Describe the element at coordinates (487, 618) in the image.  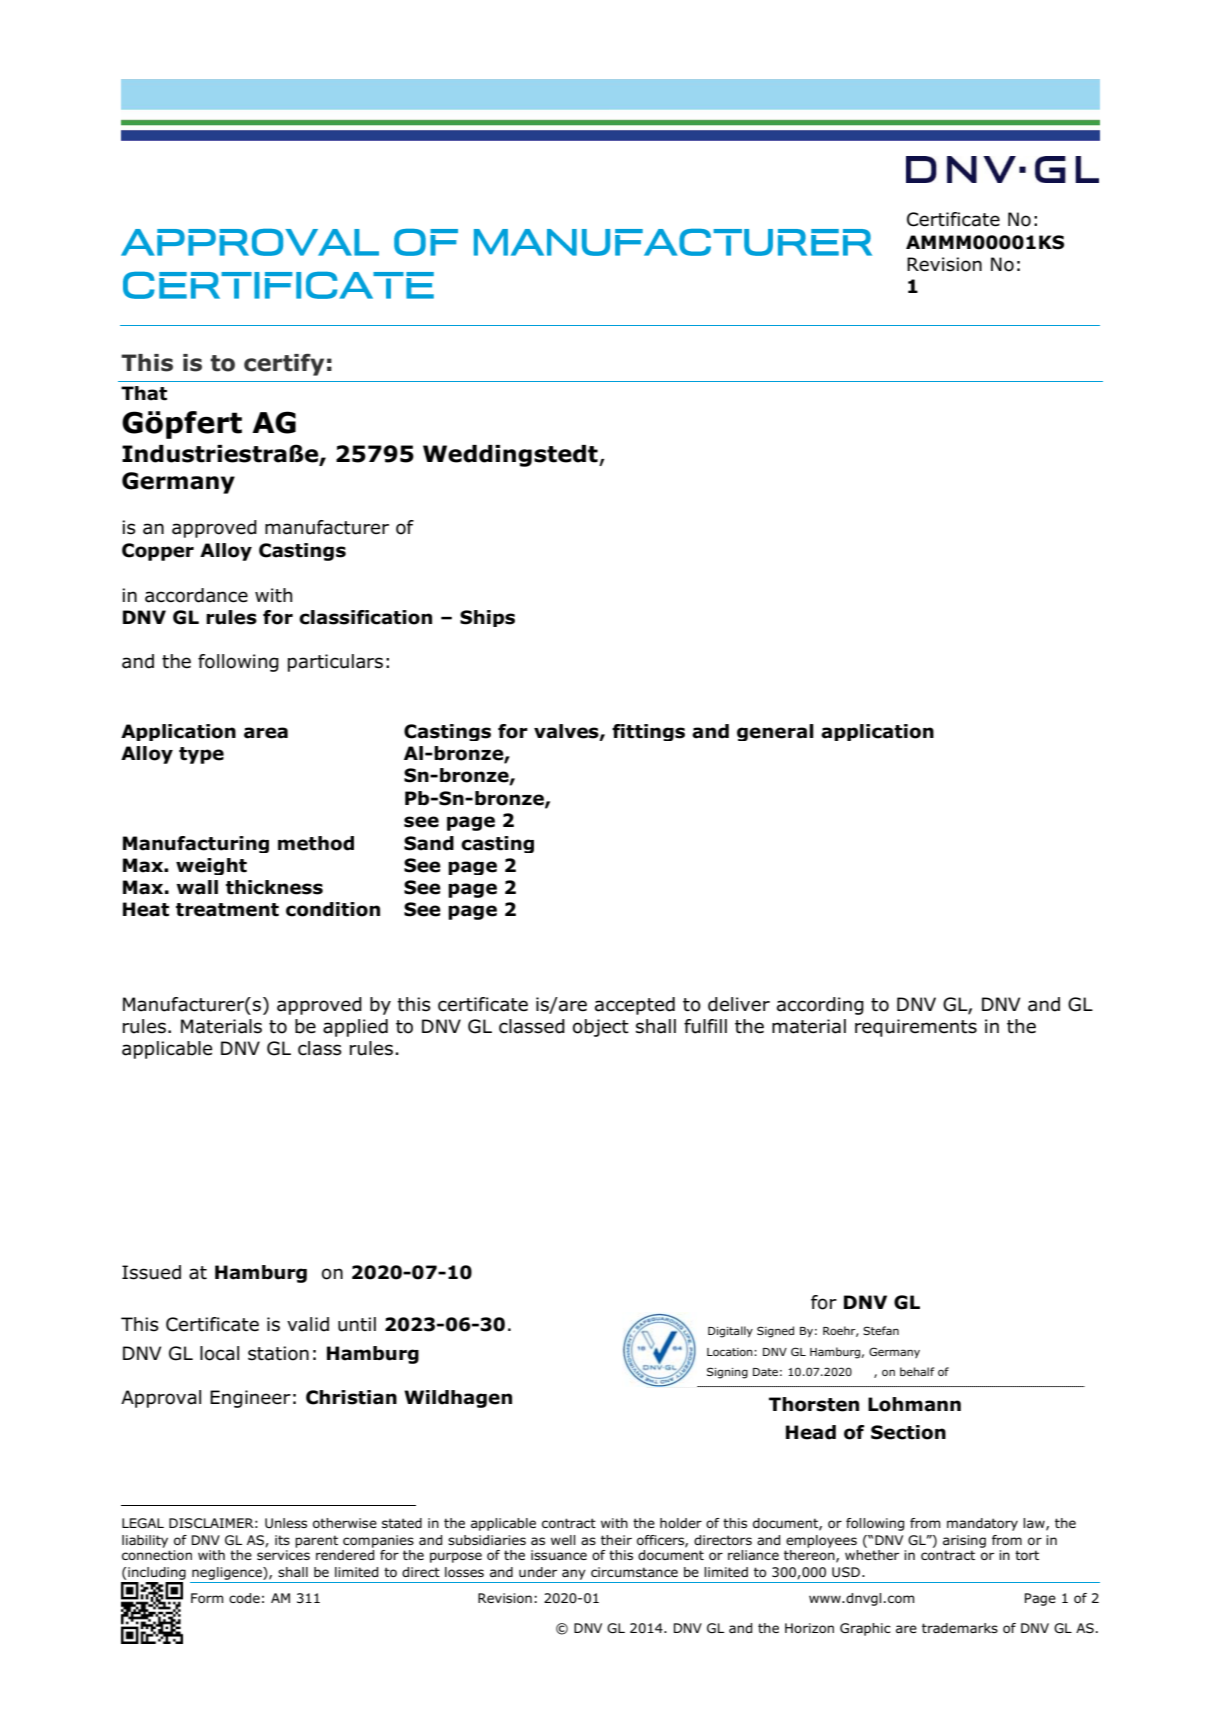
I see `Ships` at that location.
